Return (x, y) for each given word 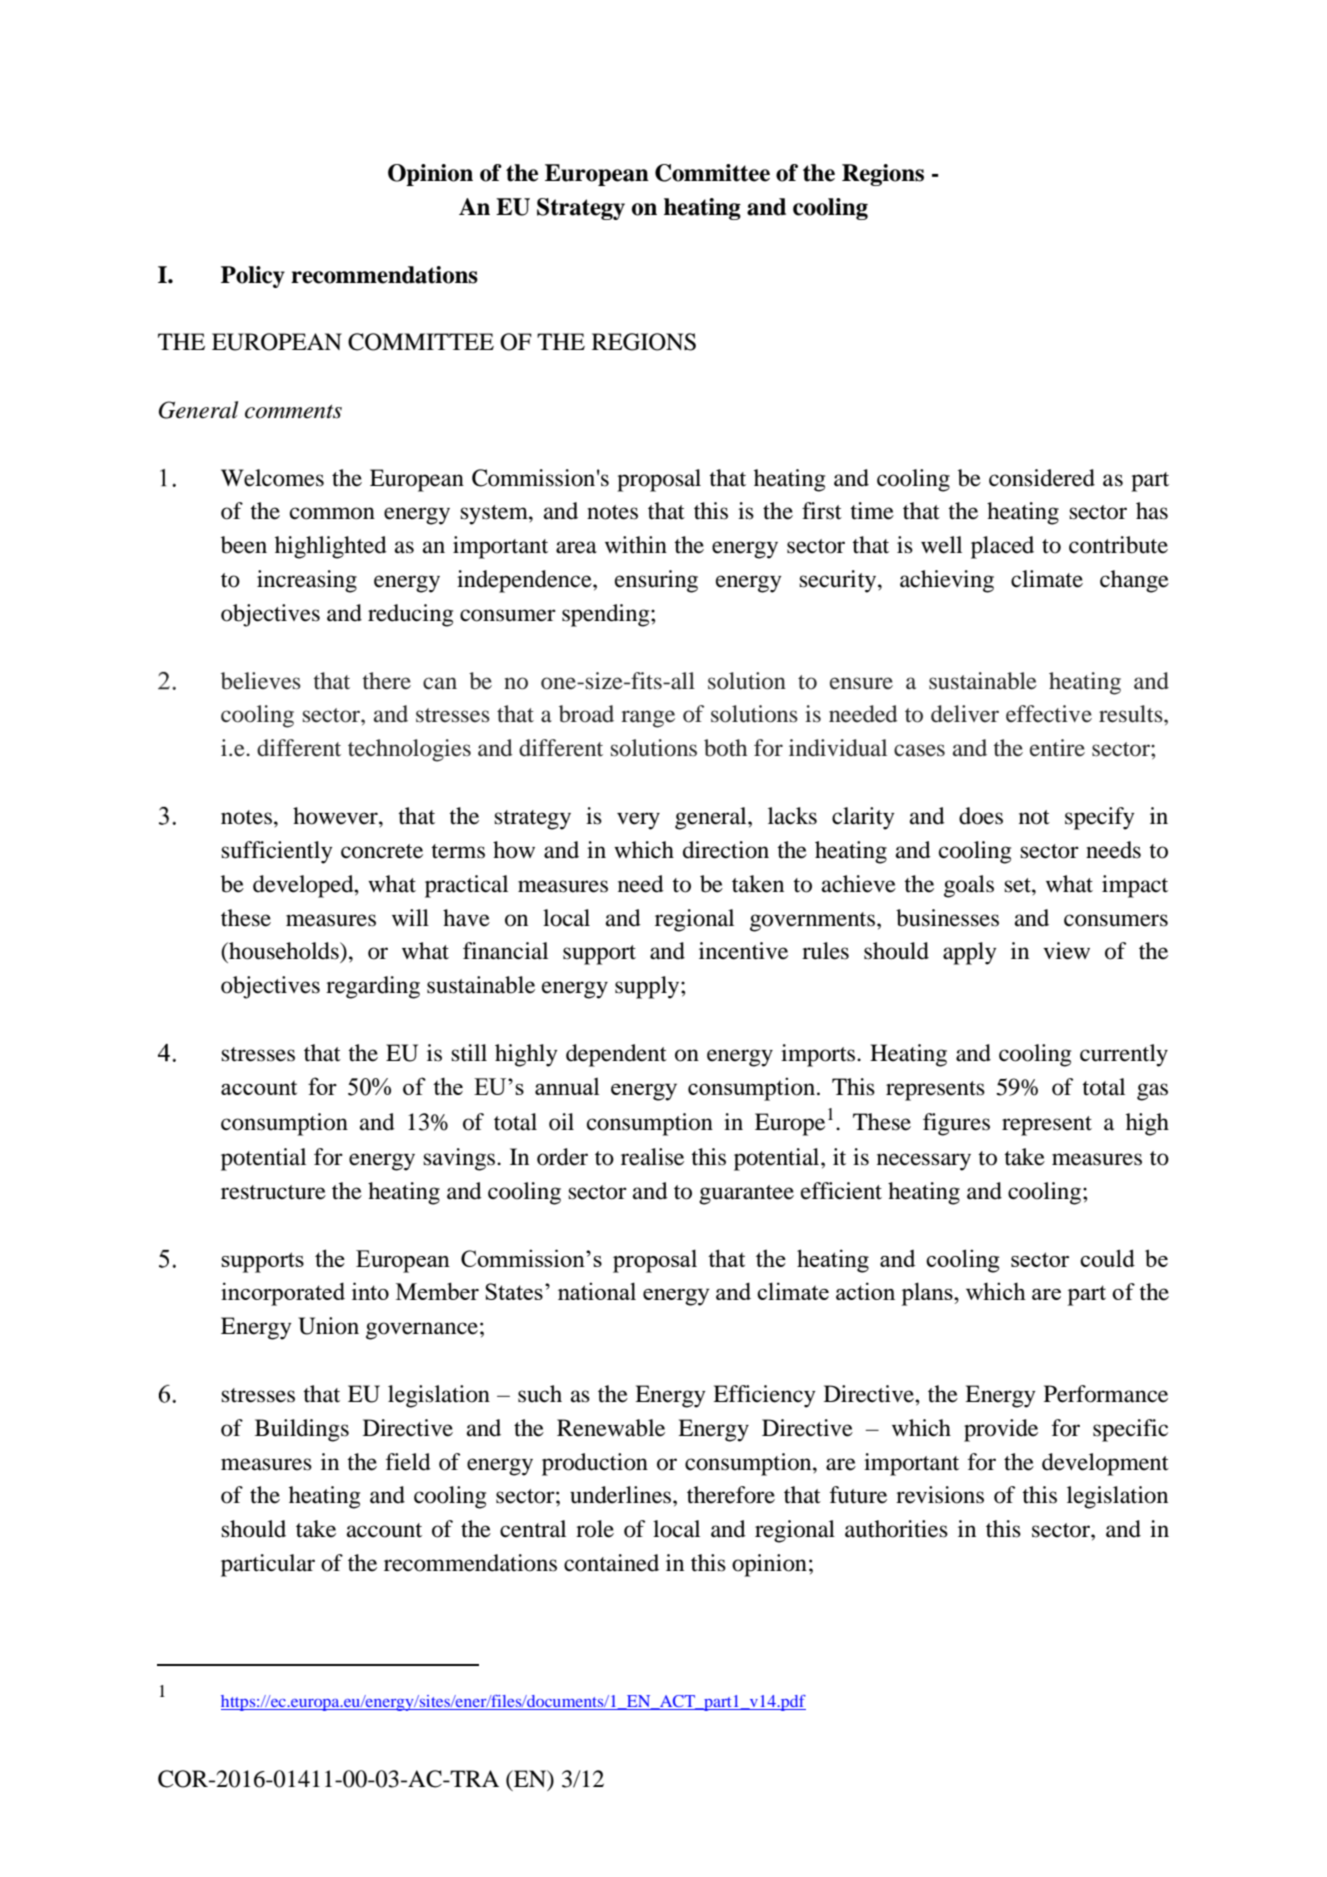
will (410, 917)
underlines (622, 1495)
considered (1042, 478)
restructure (273, 1192)
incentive (743, 951)
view (1066, 951)
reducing (410, 615)
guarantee (746, 1195)
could (1107, 1258)
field (408, 1462)
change (1134, 581)
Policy (253, 277)
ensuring (656, 581)
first (822, 511)
